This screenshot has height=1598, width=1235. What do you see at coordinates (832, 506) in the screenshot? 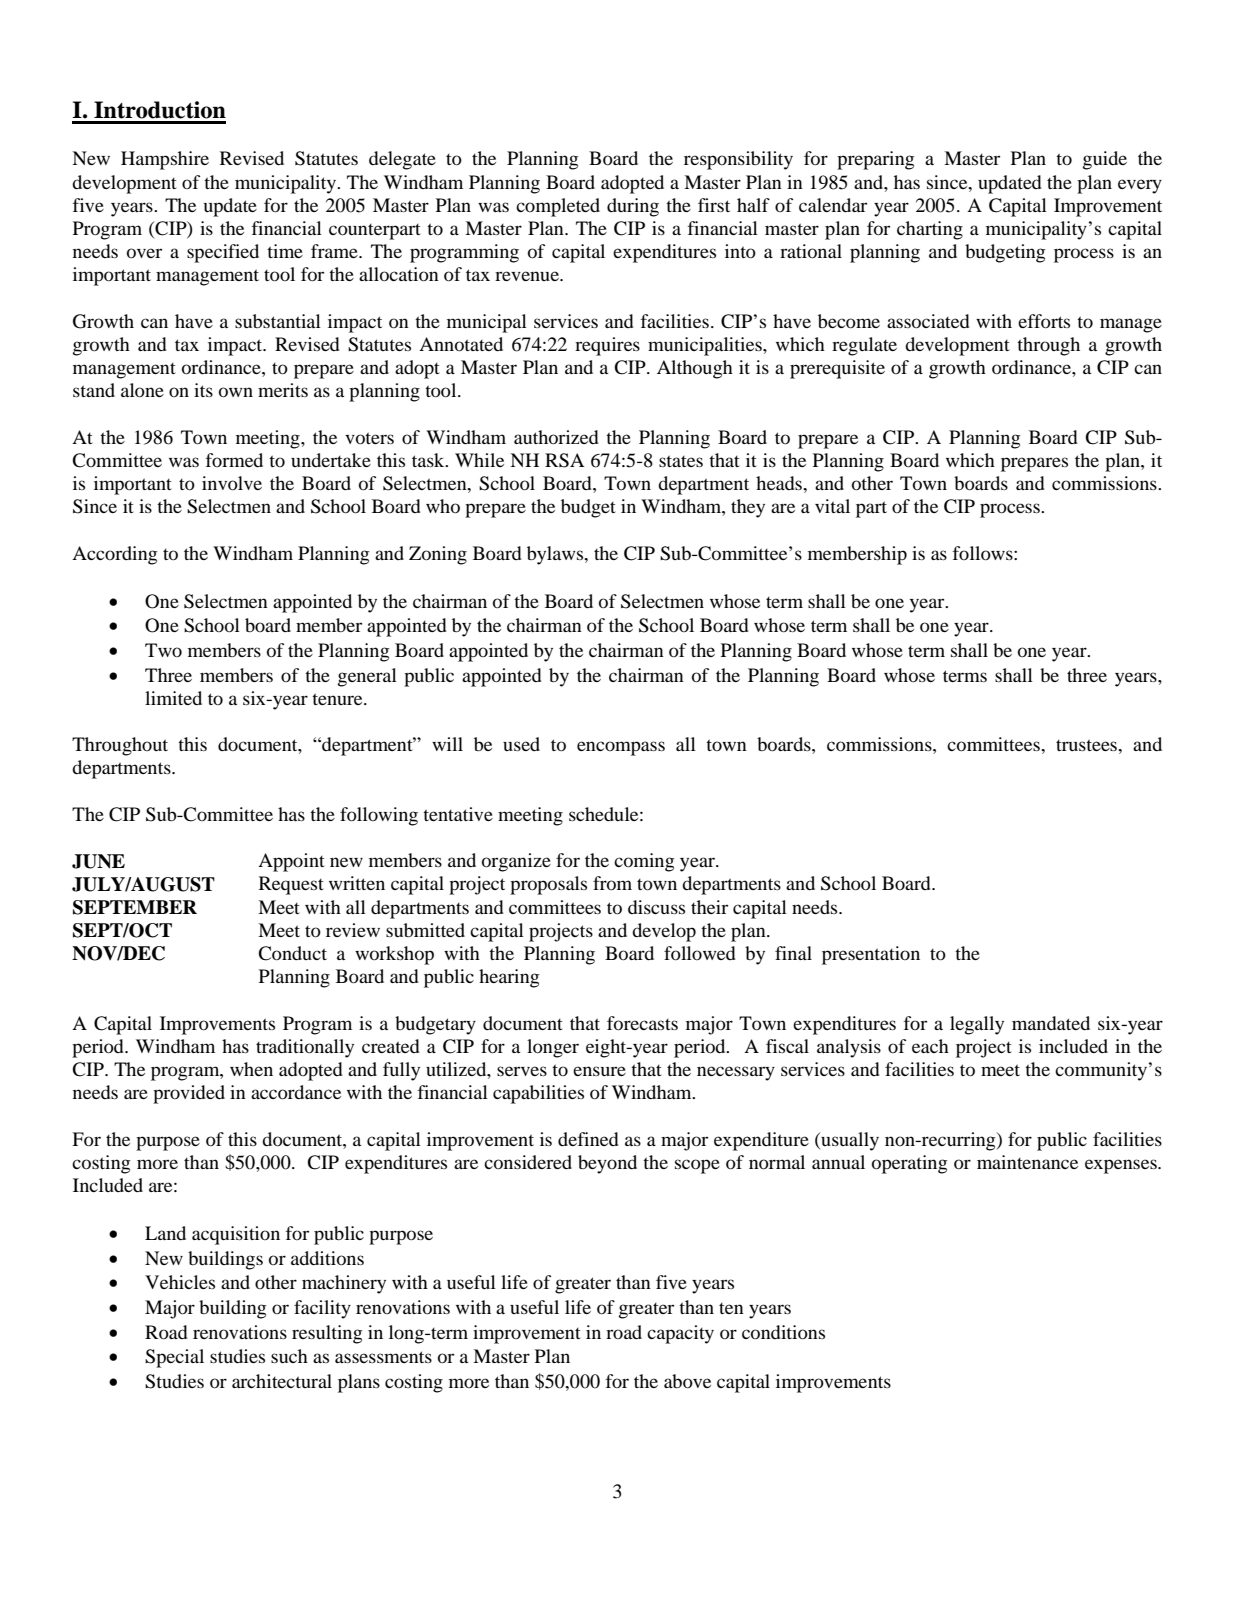
I see `vital` at bounding box center [832, 506].
